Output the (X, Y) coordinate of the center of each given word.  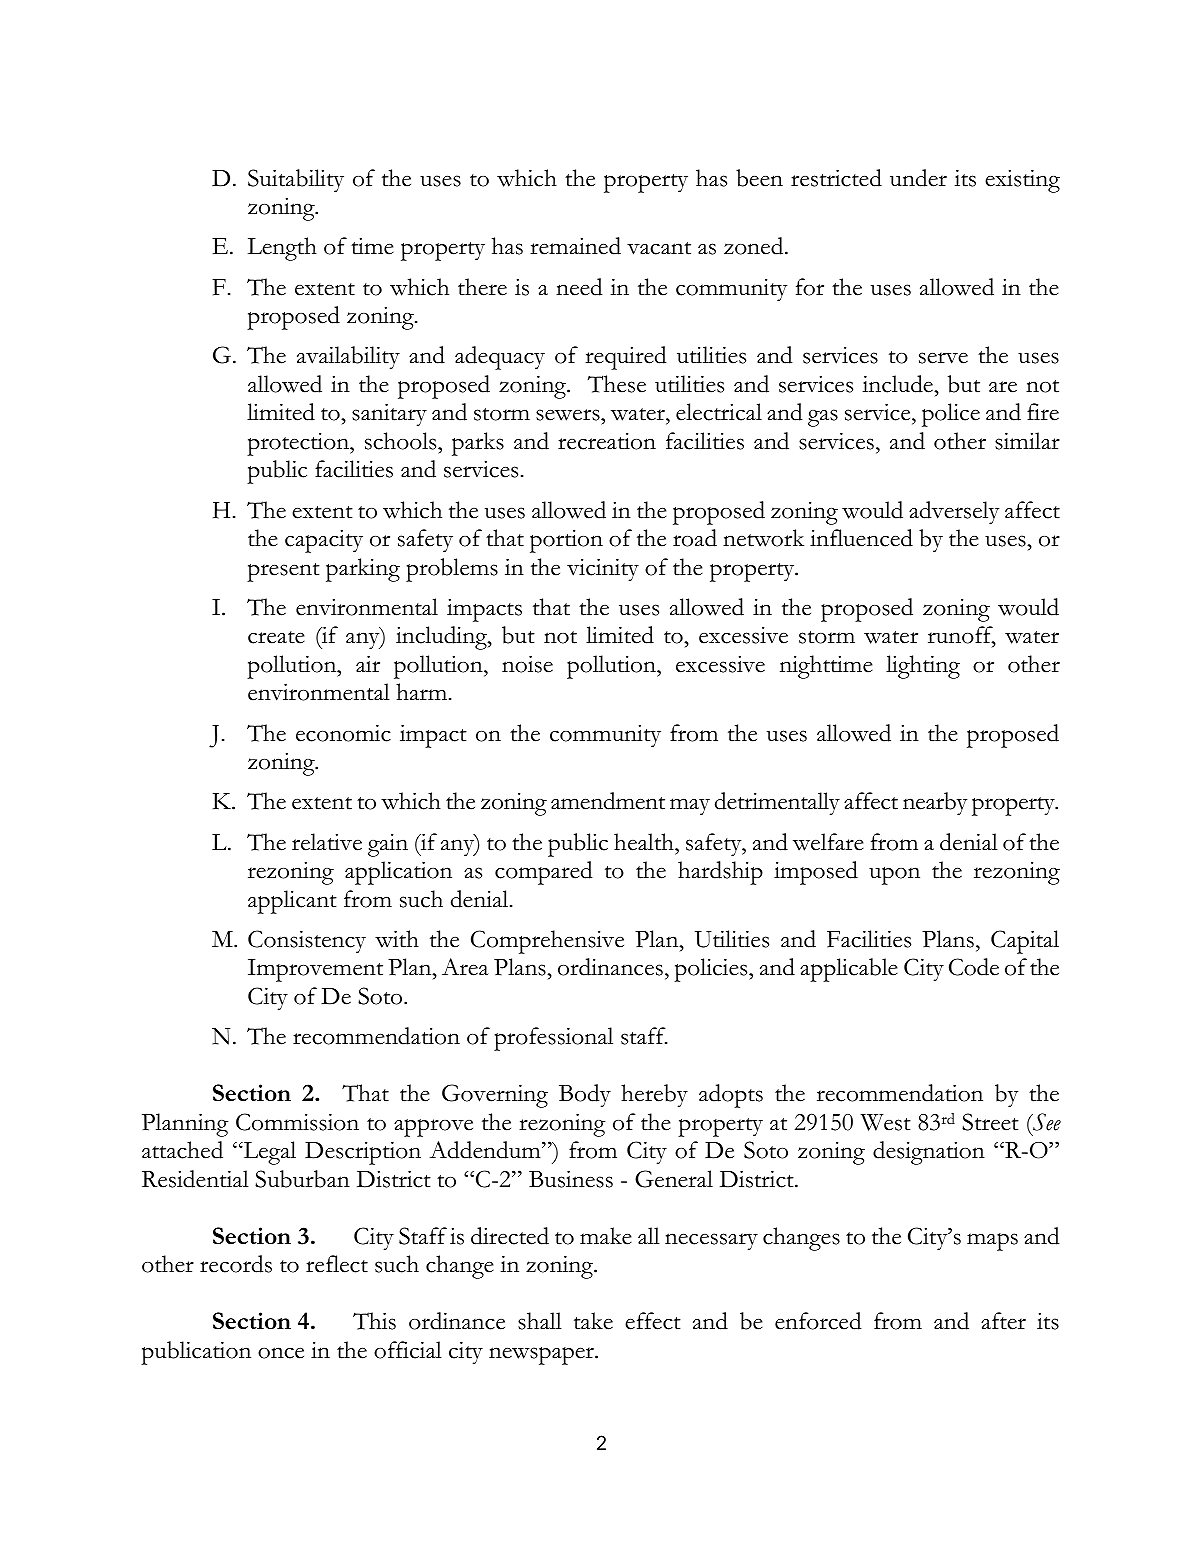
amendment (608, 801)
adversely (954, 513)
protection (299, 444)
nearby (935, 804)
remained (575, 246)
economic (343, 733)
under (918, 178)
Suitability (296, 181)
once (281, 1353)
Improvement (315, 970)
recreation (607, 441)
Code (974, 967)
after (1003, 1321)
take (593, 1321)
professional (553, 1039)
